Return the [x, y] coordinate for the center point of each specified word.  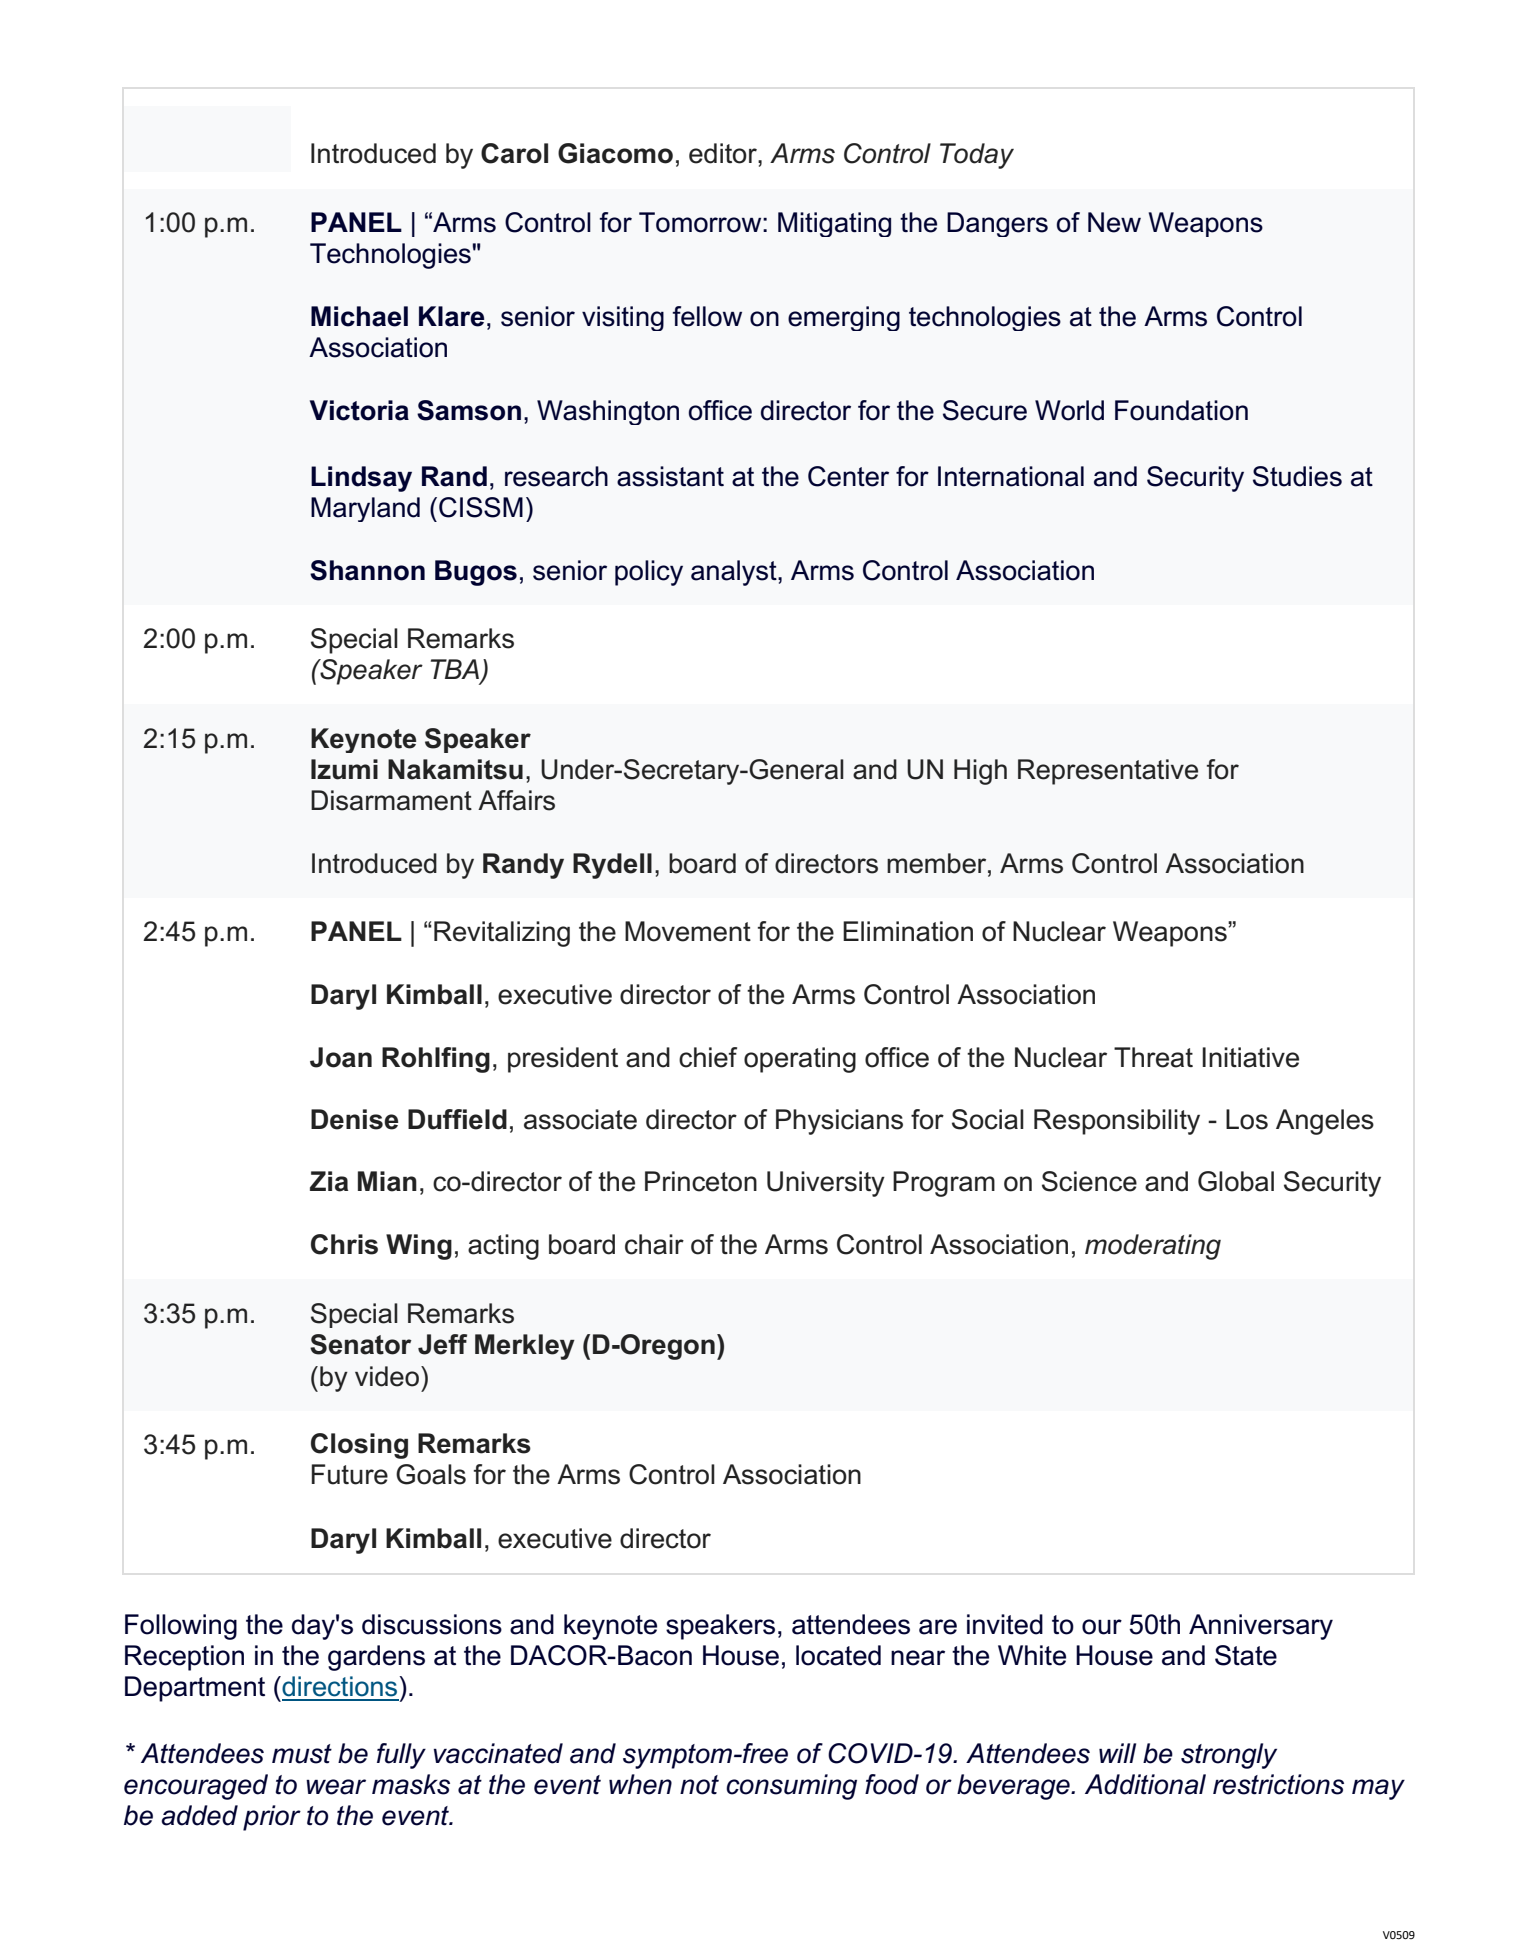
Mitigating [834, 224]
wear [336, 1787]
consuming [791, 1787]
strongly [1229, 1756]
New [1114, 222]
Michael [359, 316]
